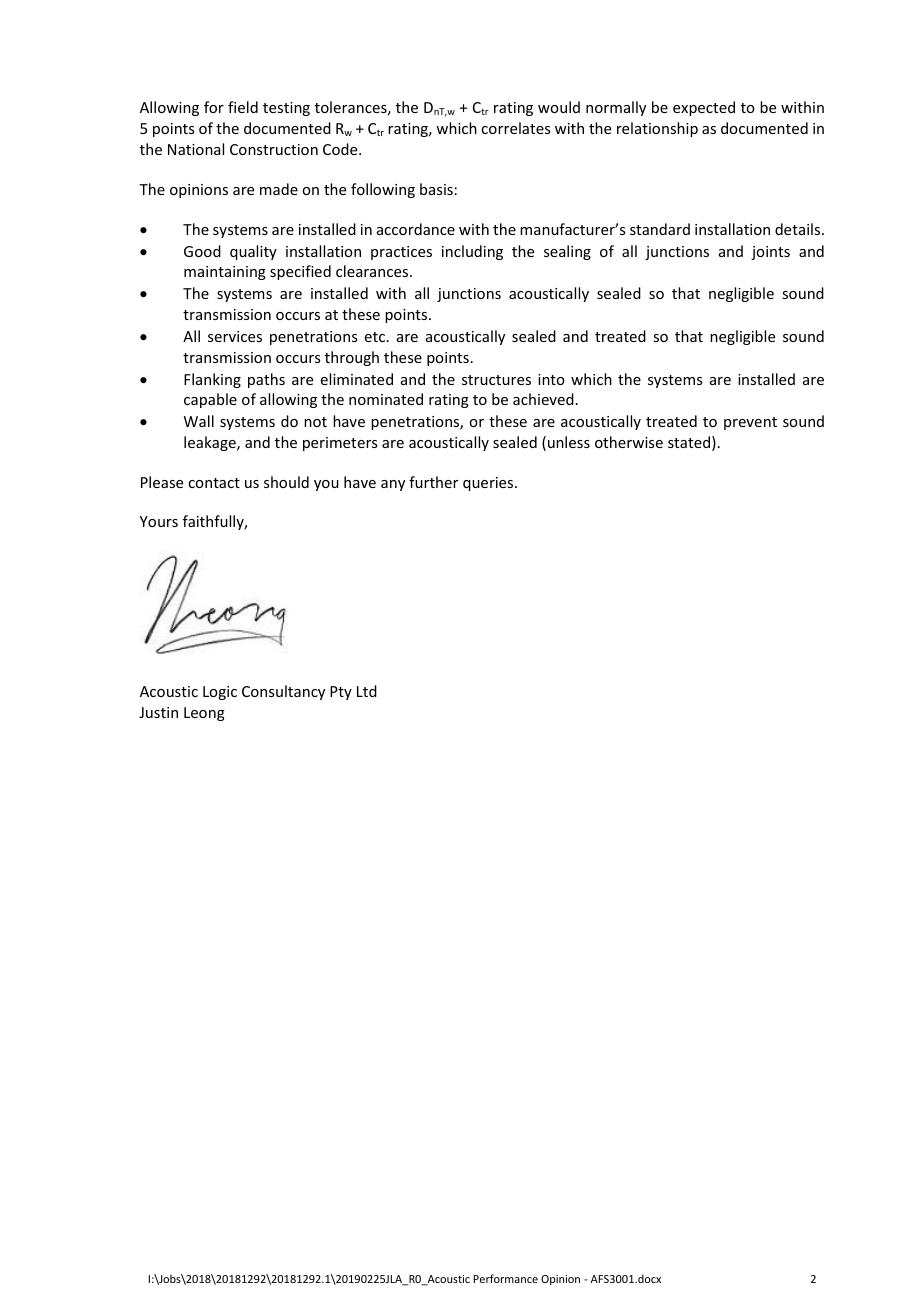  Describe the element at coordinates (506, 1278) in the screenshot. I see `Performance` at that location.
